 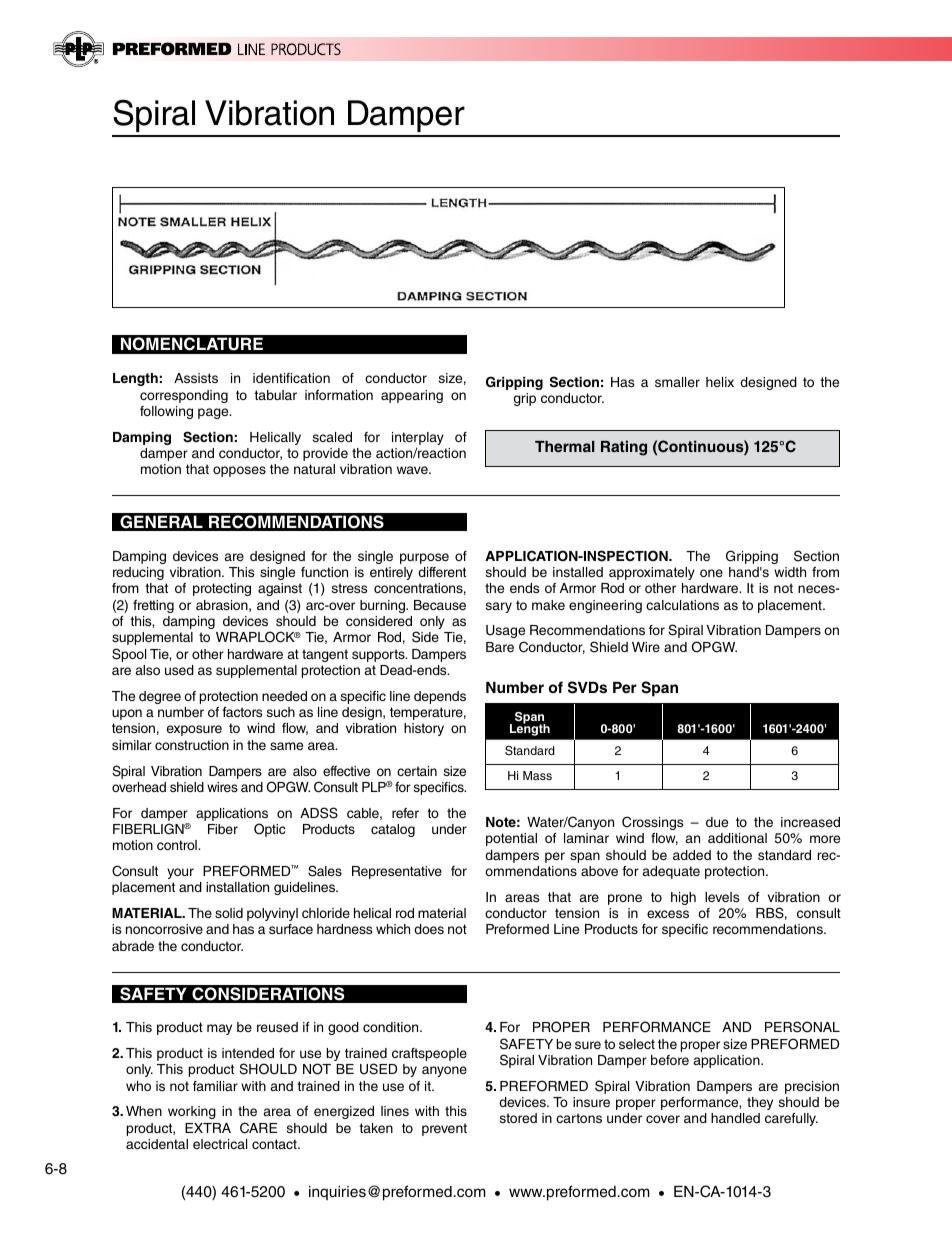 What do you see at coordinates (790, 572) in the screenshot?
I see `width` at bounding box center [790, 572].
